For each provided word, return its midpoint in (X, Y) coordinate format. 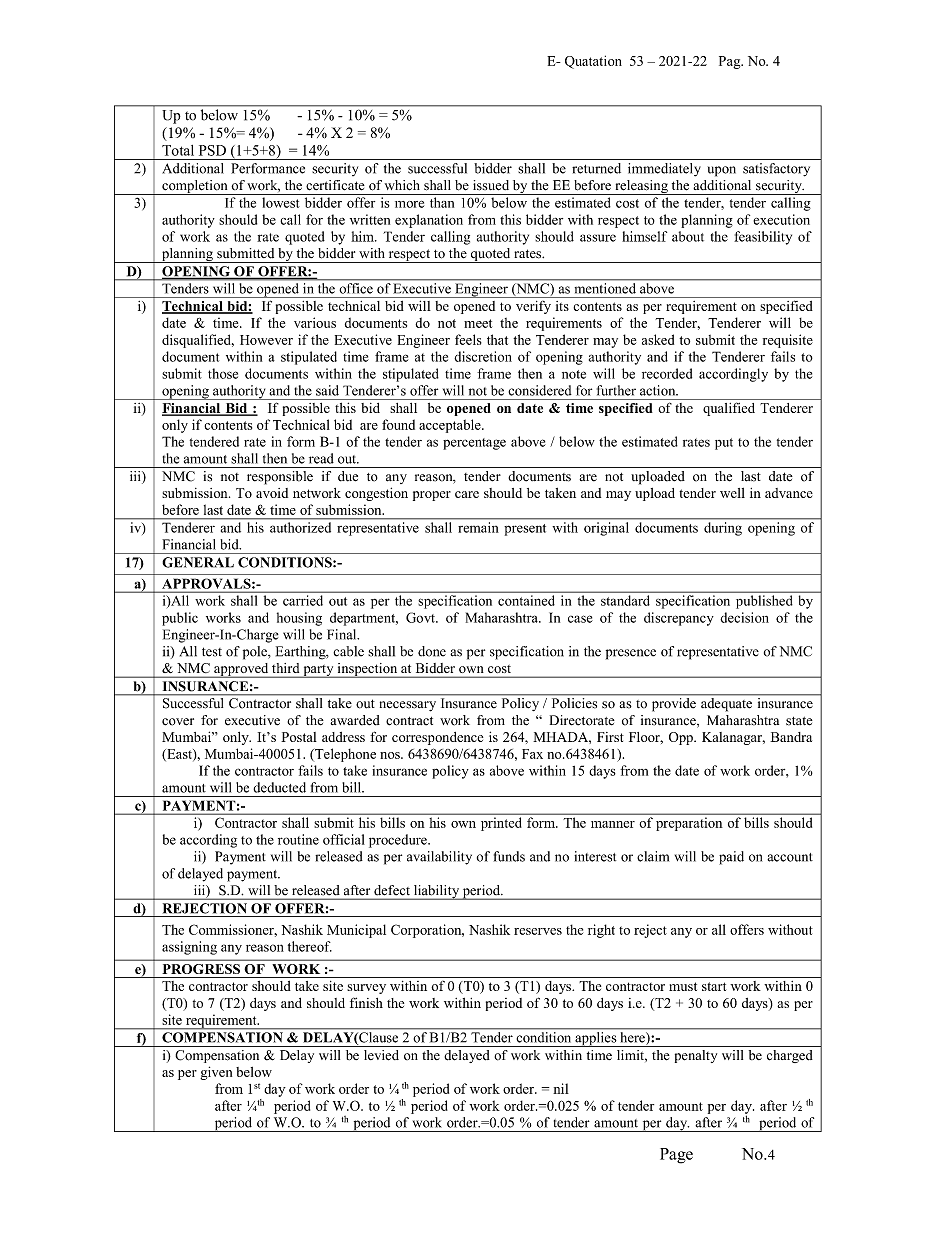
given (216, 1073)
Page (676, 1156)
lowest (281, 202)
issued (491, 185)
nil (561, 1088)
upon (722, 171)
